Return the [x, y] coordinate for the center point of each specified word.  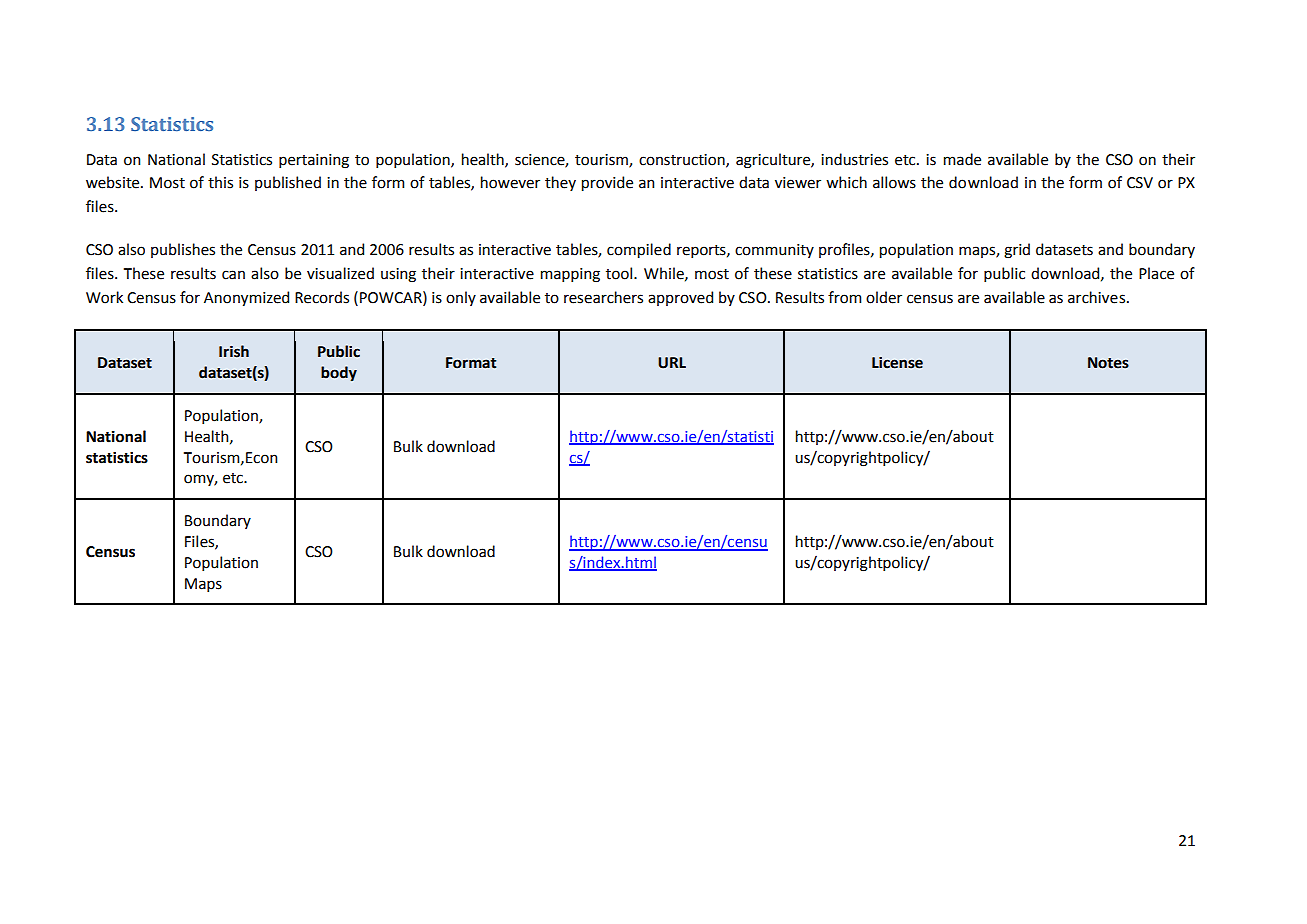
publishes [183, 250]
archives [1098, 297]
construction [683, 160]
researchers [603, 297]
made [962, 159]
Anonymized [246, 298]
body [339, 373]
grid [1017, 251]
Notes [1108, 363]
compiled [639, 250]
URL [672, 363]
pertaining [314, 161]
